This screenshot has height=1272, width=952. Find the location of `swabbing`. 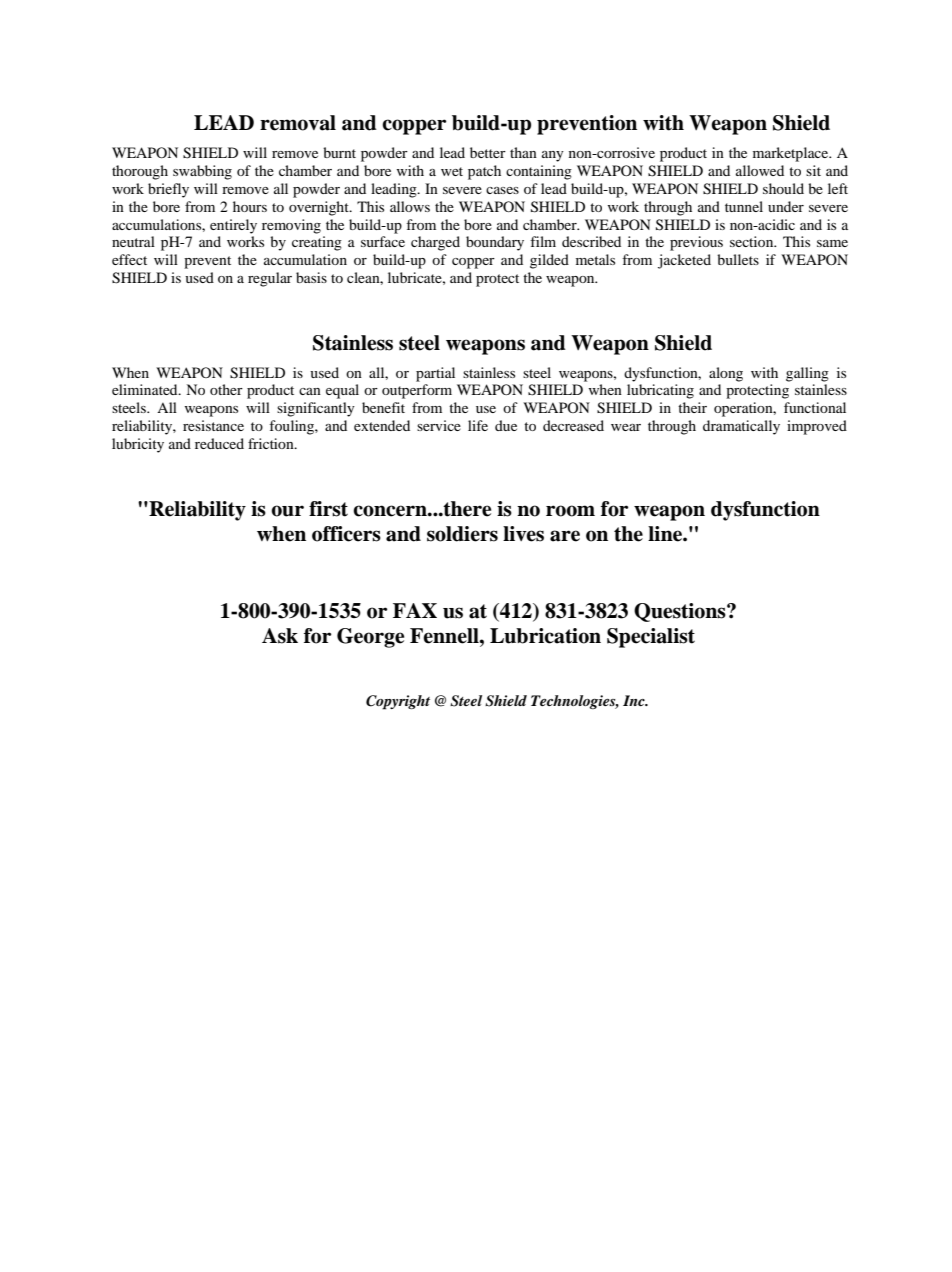

swabbing is located at coordinates (202, 172).
